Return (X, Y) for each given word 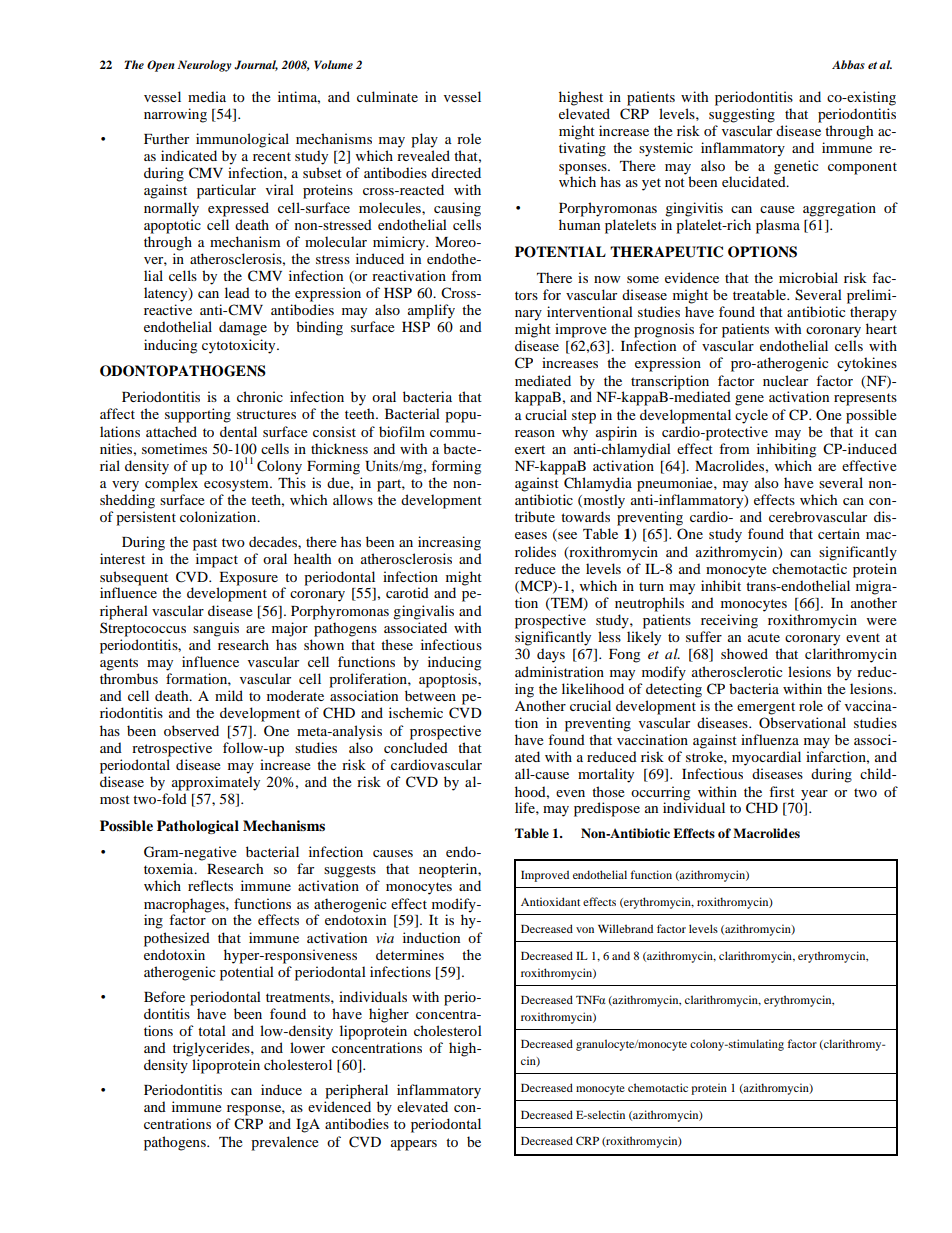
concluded (416, 747)
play (424, 140)
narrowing (175, 115)
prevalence (285, 1143)
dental (238, 431)
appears (414, 1145)
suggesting (742, 115)
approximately (216, 783)
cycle (751, 416)
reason (535, 433)
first (782, 791)
